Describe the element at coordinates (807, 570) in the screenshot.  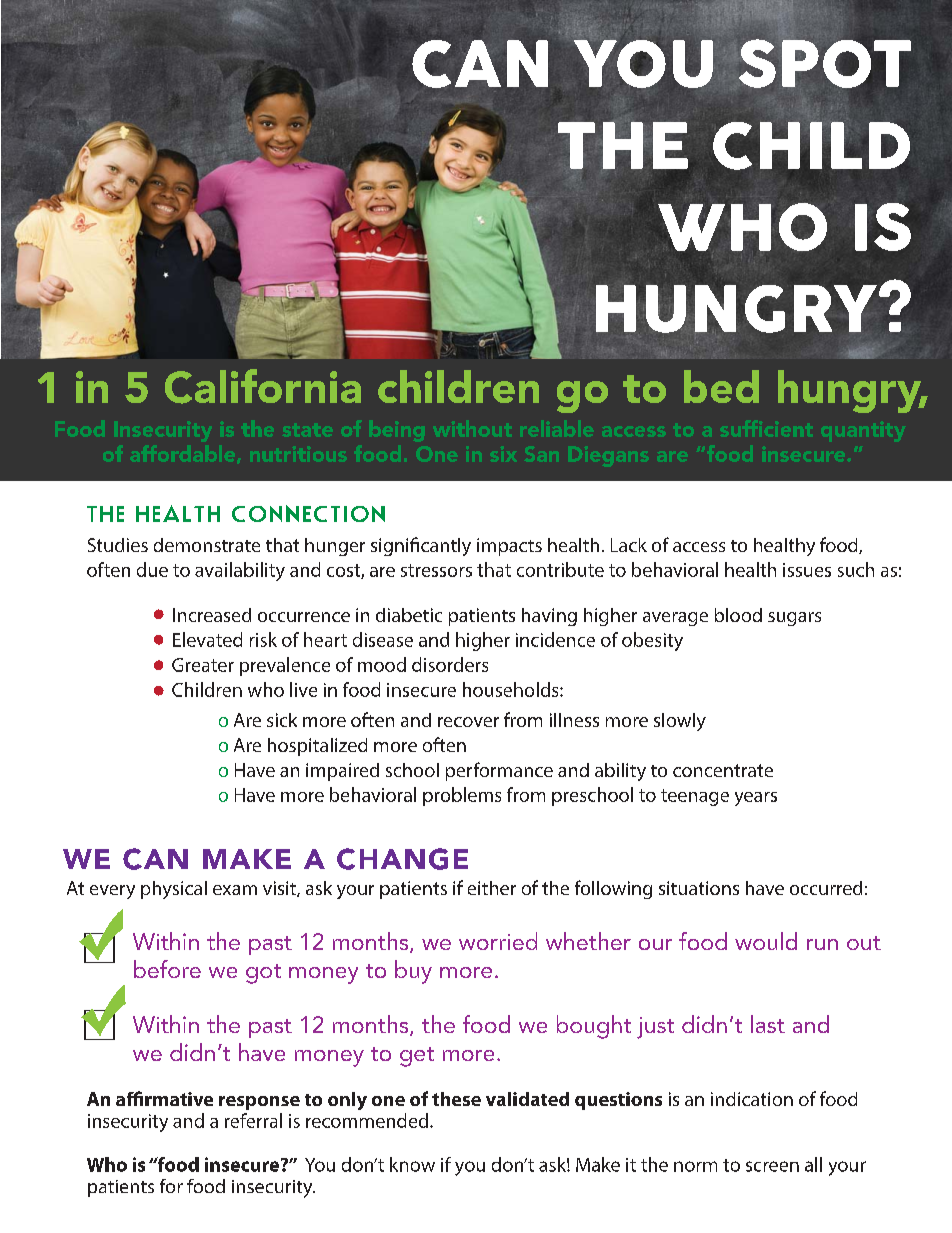
I see `issues` at that location.
